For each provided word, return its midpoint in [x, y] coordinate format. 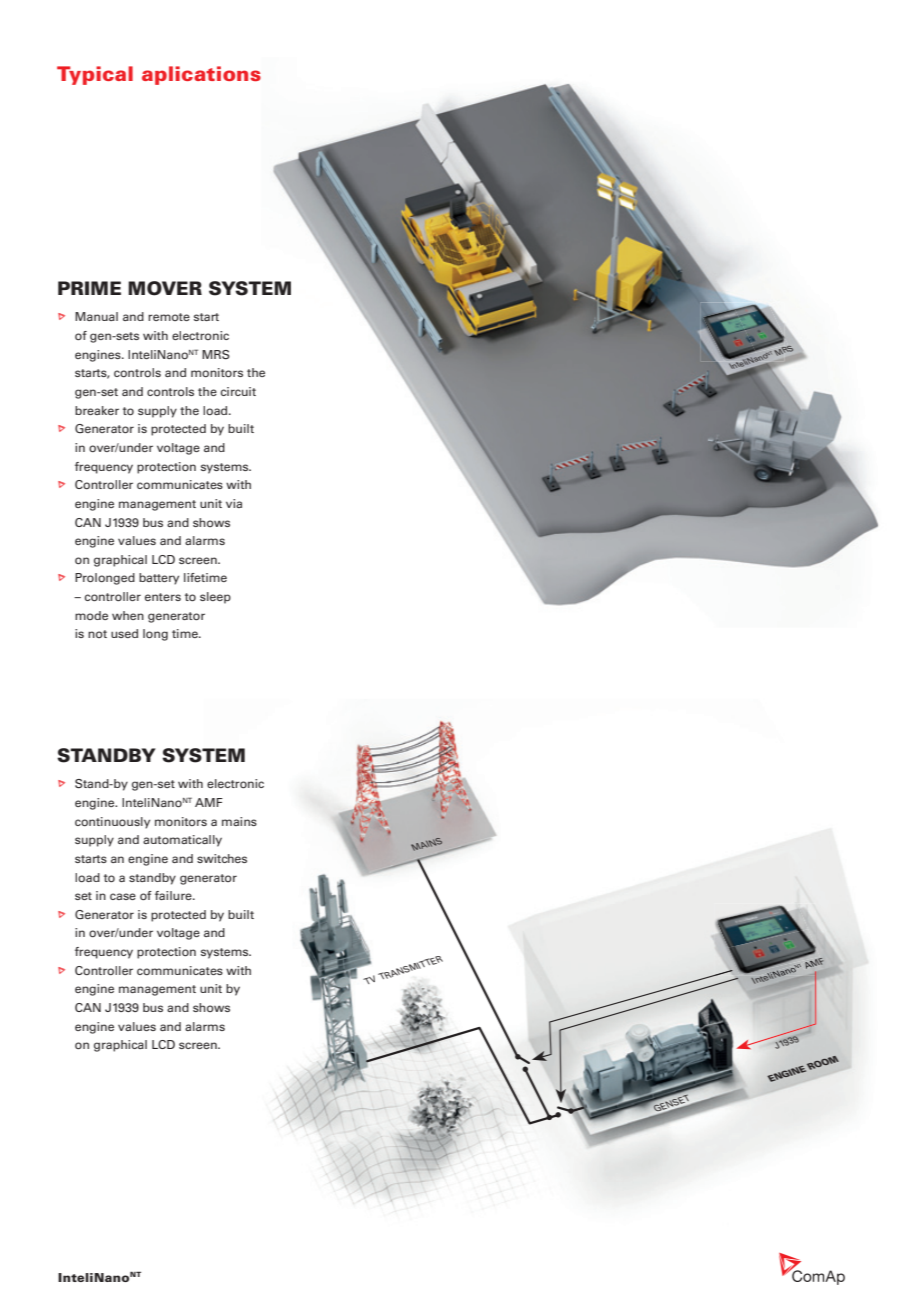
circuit [238, 391]
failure [174, 895]
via [234, 503]
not [97, 634]
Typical [95, 75]
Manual [96, 316]
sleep [215, 598]
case [123, 896]
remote [169, 317]
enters [163, 597]
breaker [97, 410]
